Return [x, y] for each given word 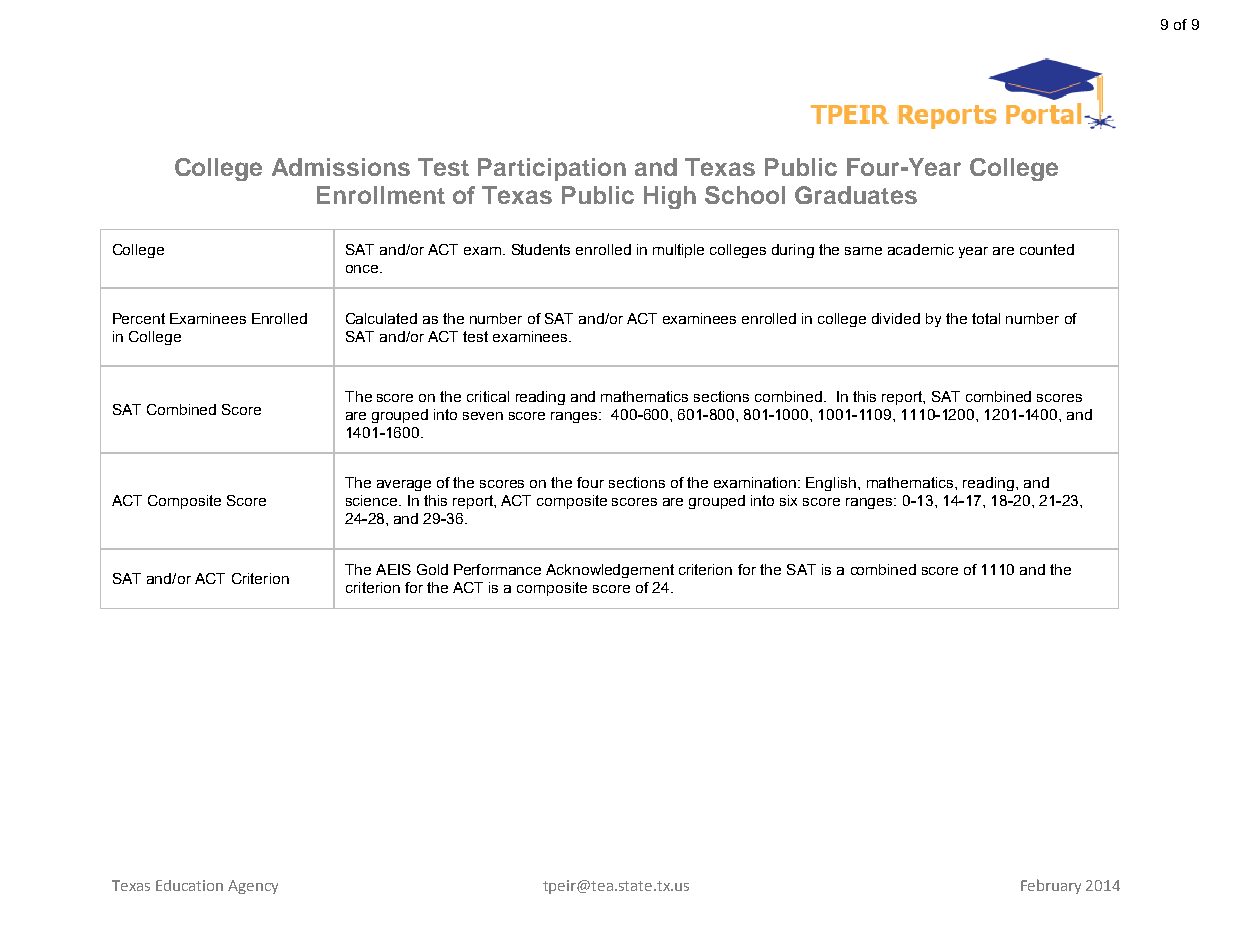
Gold [432, 569]
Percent [139, 318]
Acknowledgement [610, 571]
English [831, 484]
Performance [497, 569]
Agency [253, 887]
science [373, 500]
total [986, 318]
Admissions [341, 167]
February [1051, 886]
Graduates [856, 195]
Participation [552, 169]
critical [488, 396]
